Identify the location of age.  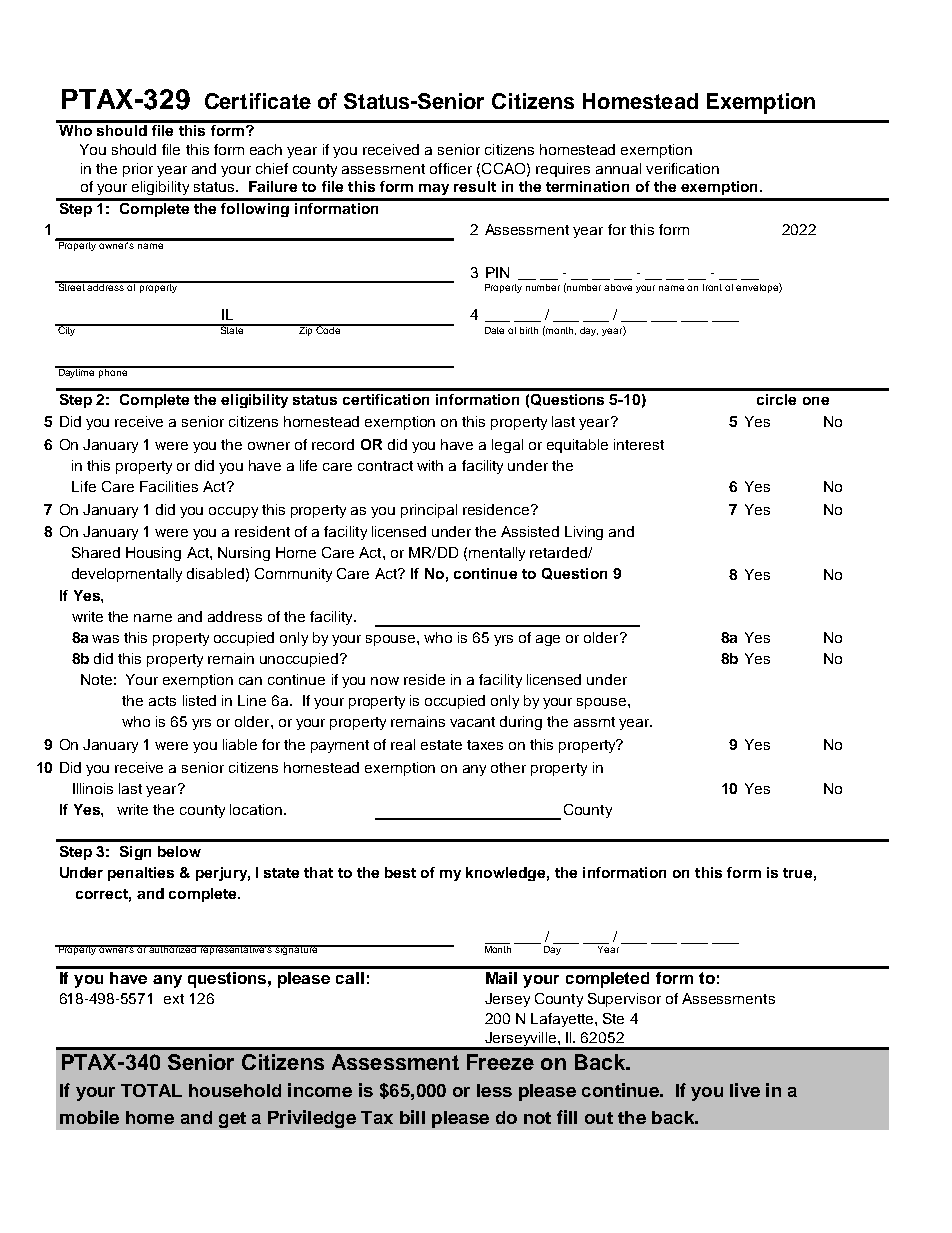
(548, 640).
